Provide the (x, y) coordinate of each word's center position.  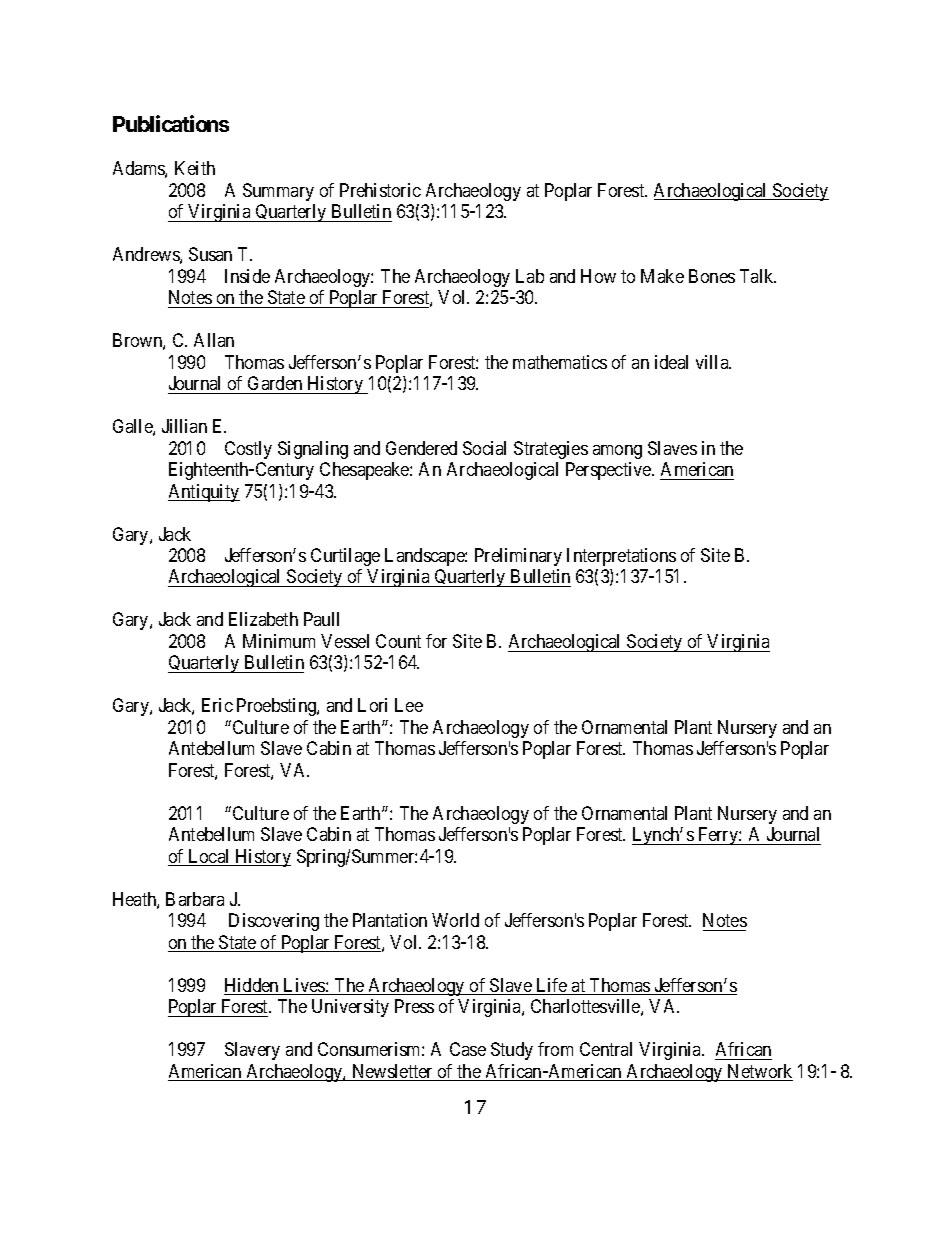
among (617, 452)
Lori (372, 705)
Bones (712, 276)
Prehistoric (380, 190)
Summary (278, 192)
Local (209, 857)
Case (468, 1049)
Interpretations (621, 557)
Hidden (252, 986)
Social (484, 448)
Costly (248, 450)
